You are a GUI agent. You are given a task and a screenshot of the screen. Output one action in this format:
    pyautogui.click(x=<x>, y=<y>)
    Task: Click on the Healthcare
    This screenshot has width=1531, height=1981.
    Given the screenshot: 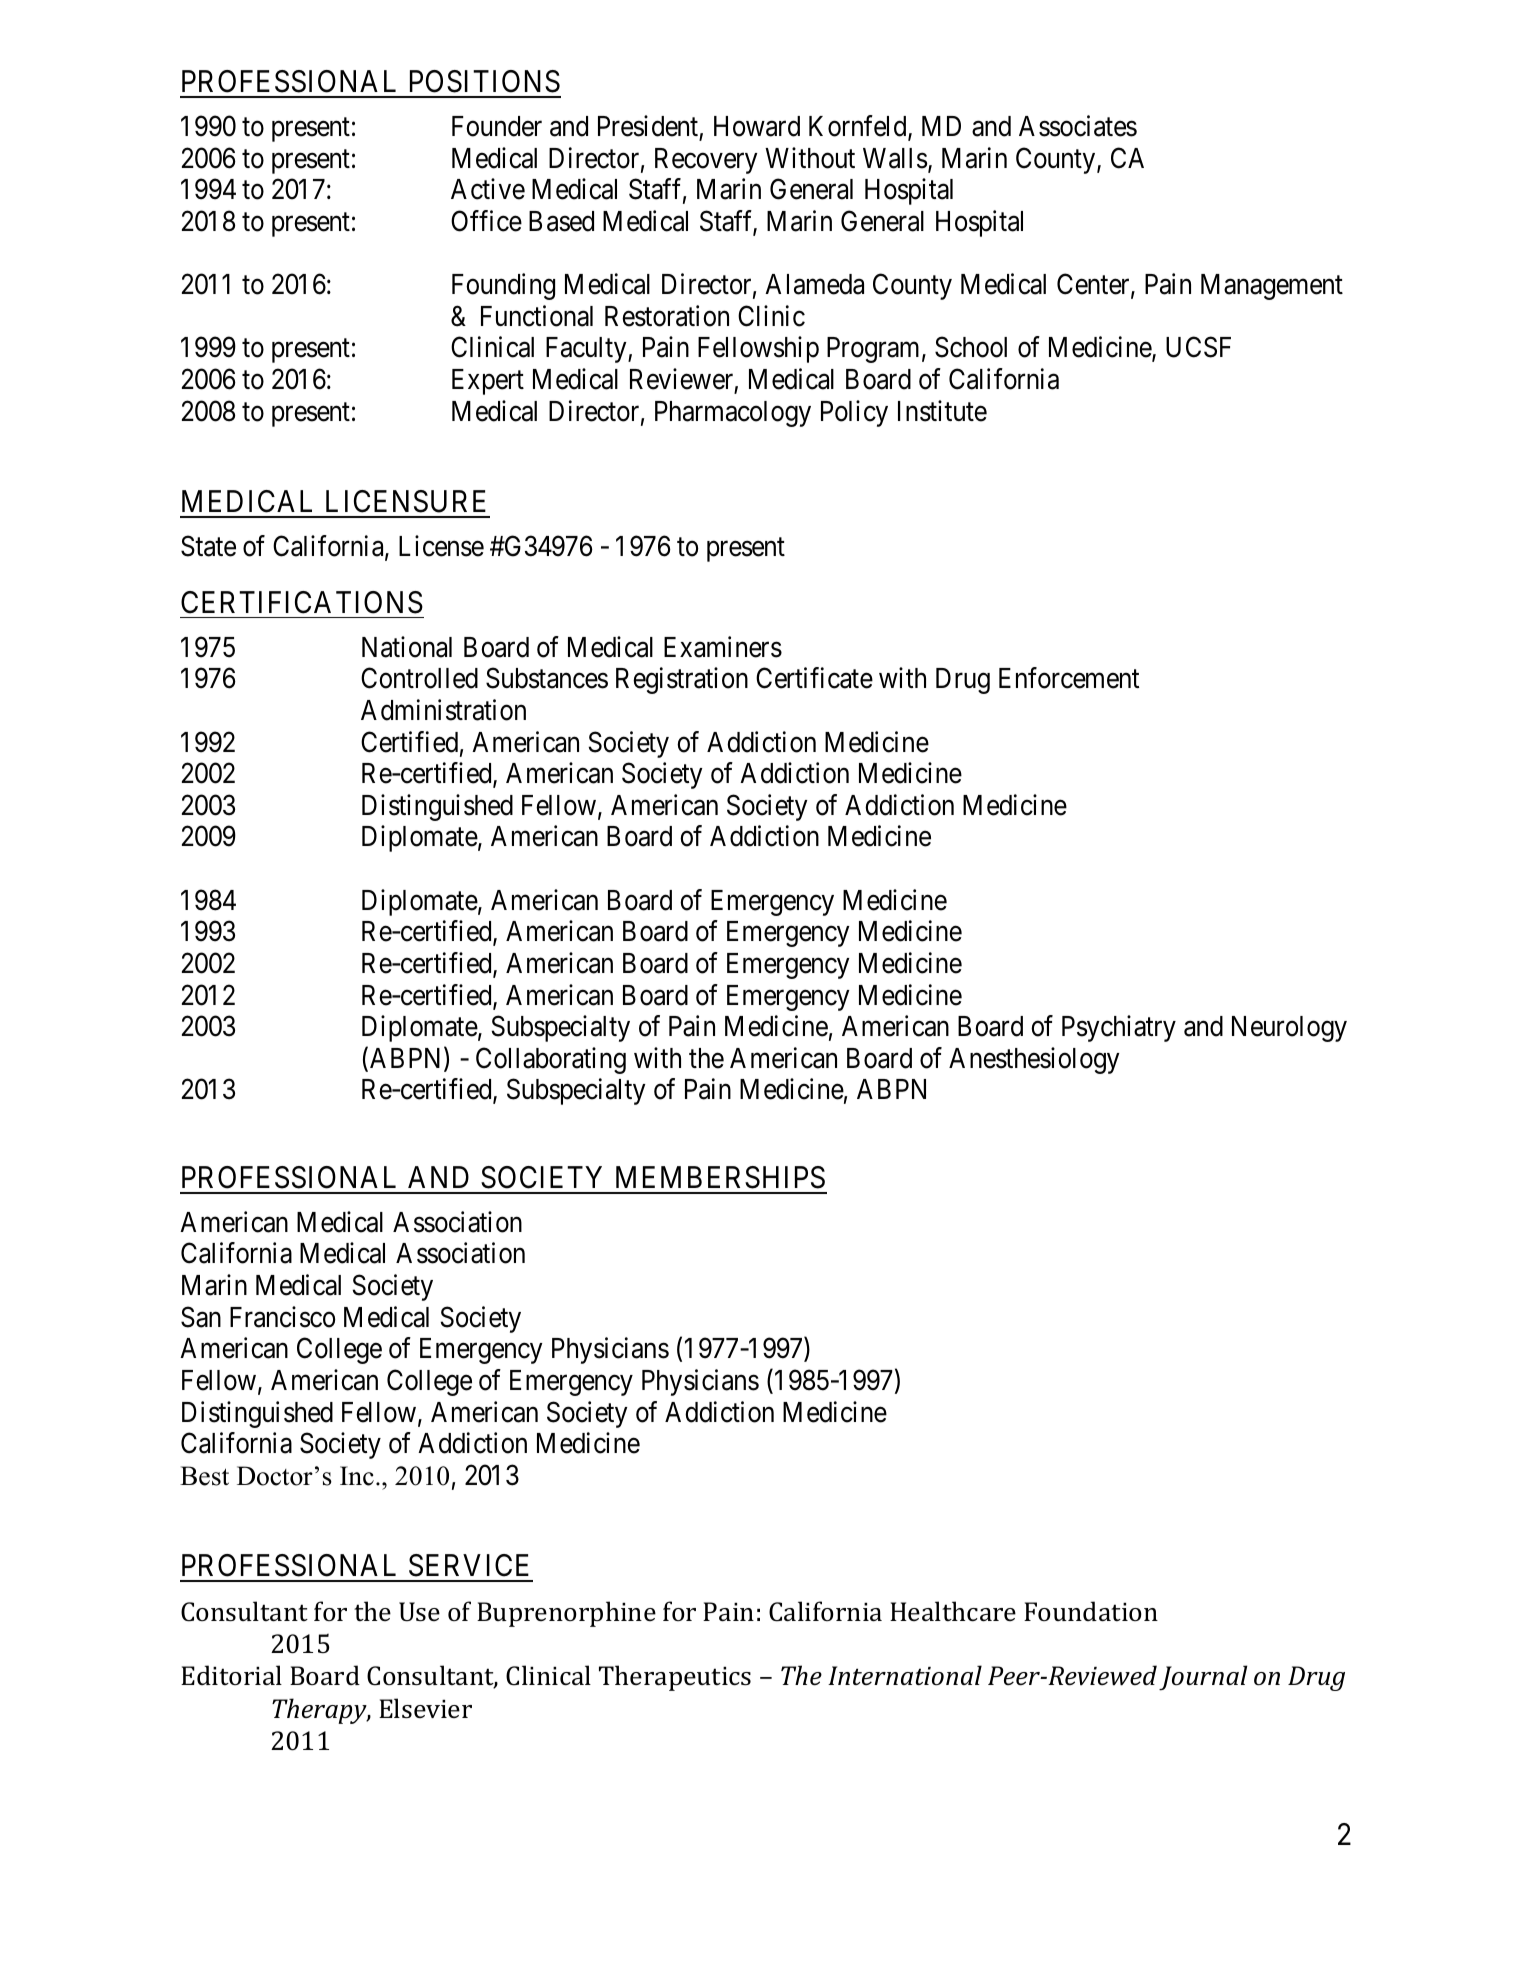 What is the action you would take?
    pyautogui.click(x=953, y=1611)
